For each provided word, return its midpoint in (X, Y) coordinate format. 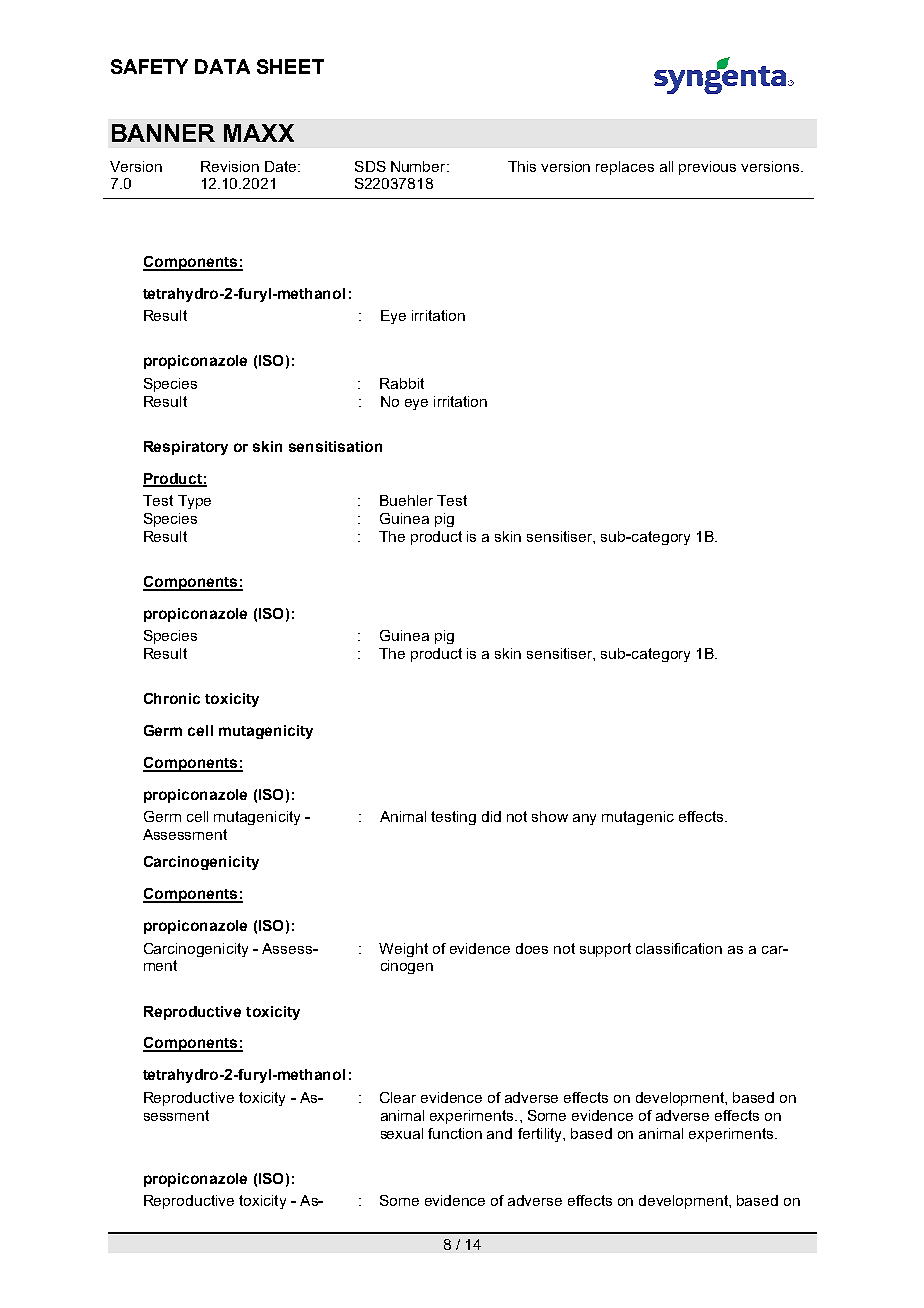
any (584, 819)
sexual (402, 1133)
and (499, 1133)
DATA (222, 66)
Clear (398, 1097)
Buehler (406, 500)
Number (419, 166)
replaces (625, 168)
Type (194, 502)
